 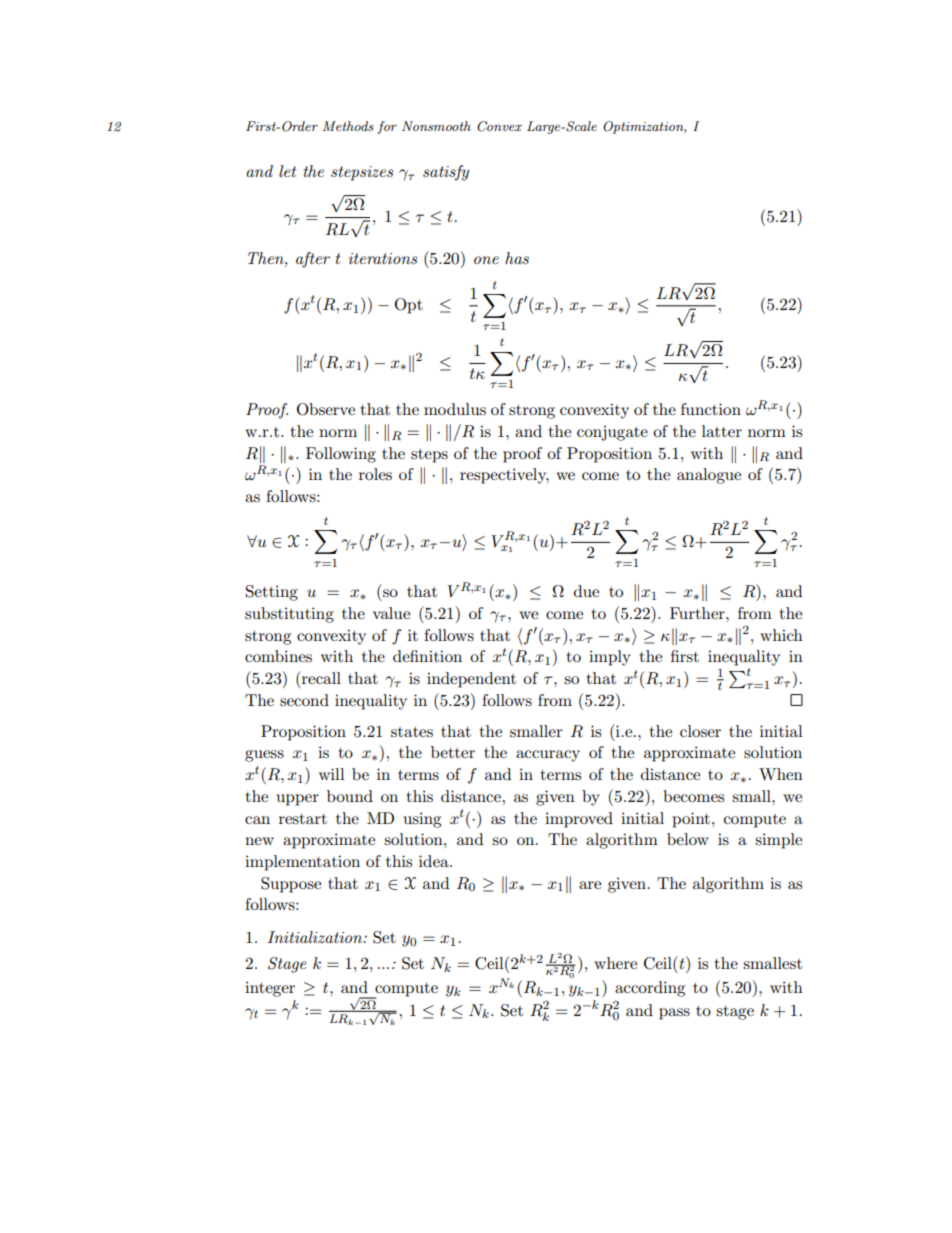 What do you see at coordinates (615, 963) in the screenshot?
I see `where` at bounding box center [615, 963].
